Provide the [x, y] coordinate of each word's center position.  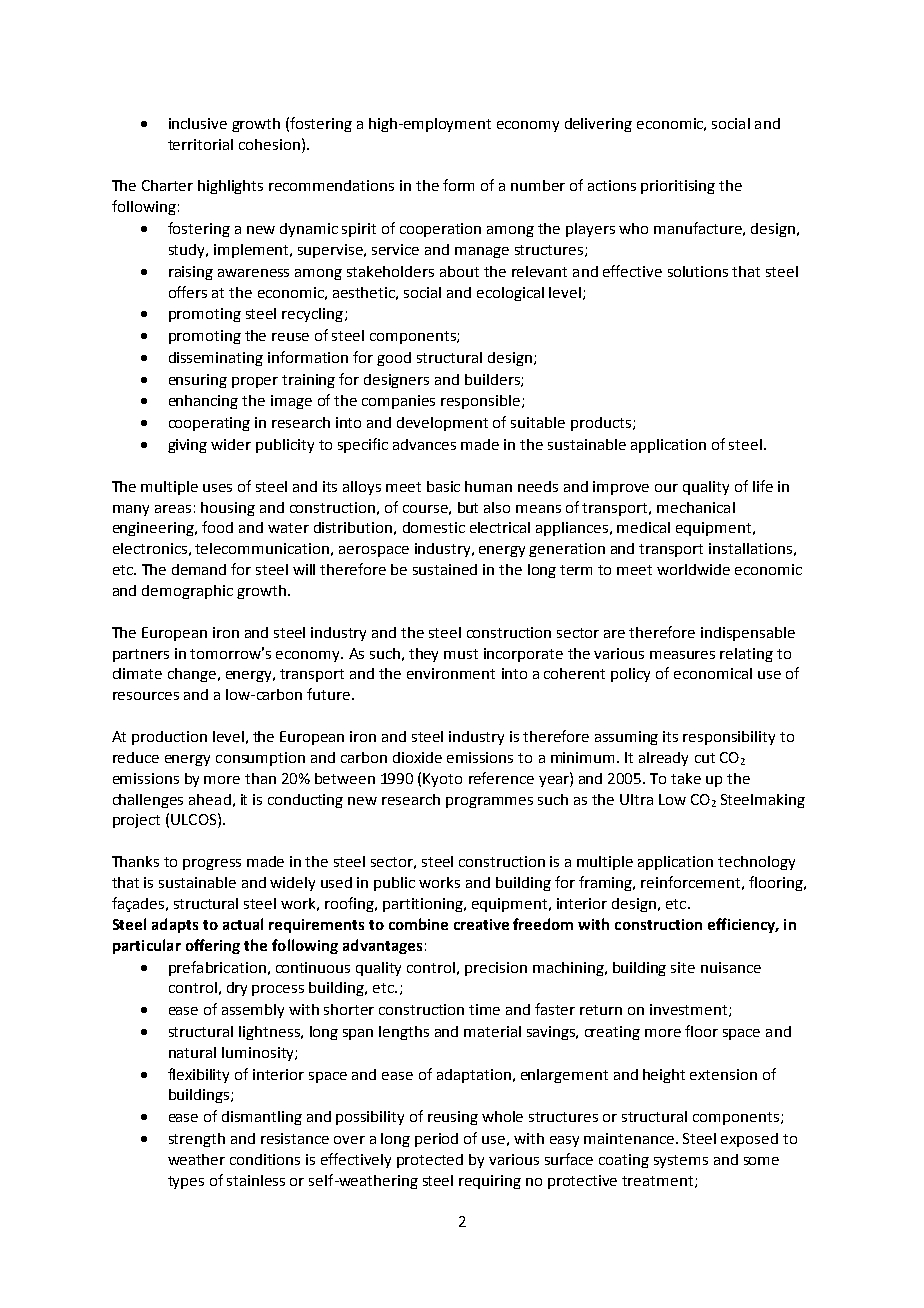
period [436, 1140]
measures [682, 655]
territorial [200, 144]
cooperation [440, 230]
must [461, 654]
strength [197, 1140]
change [192, 675]
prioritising [678, 187]
